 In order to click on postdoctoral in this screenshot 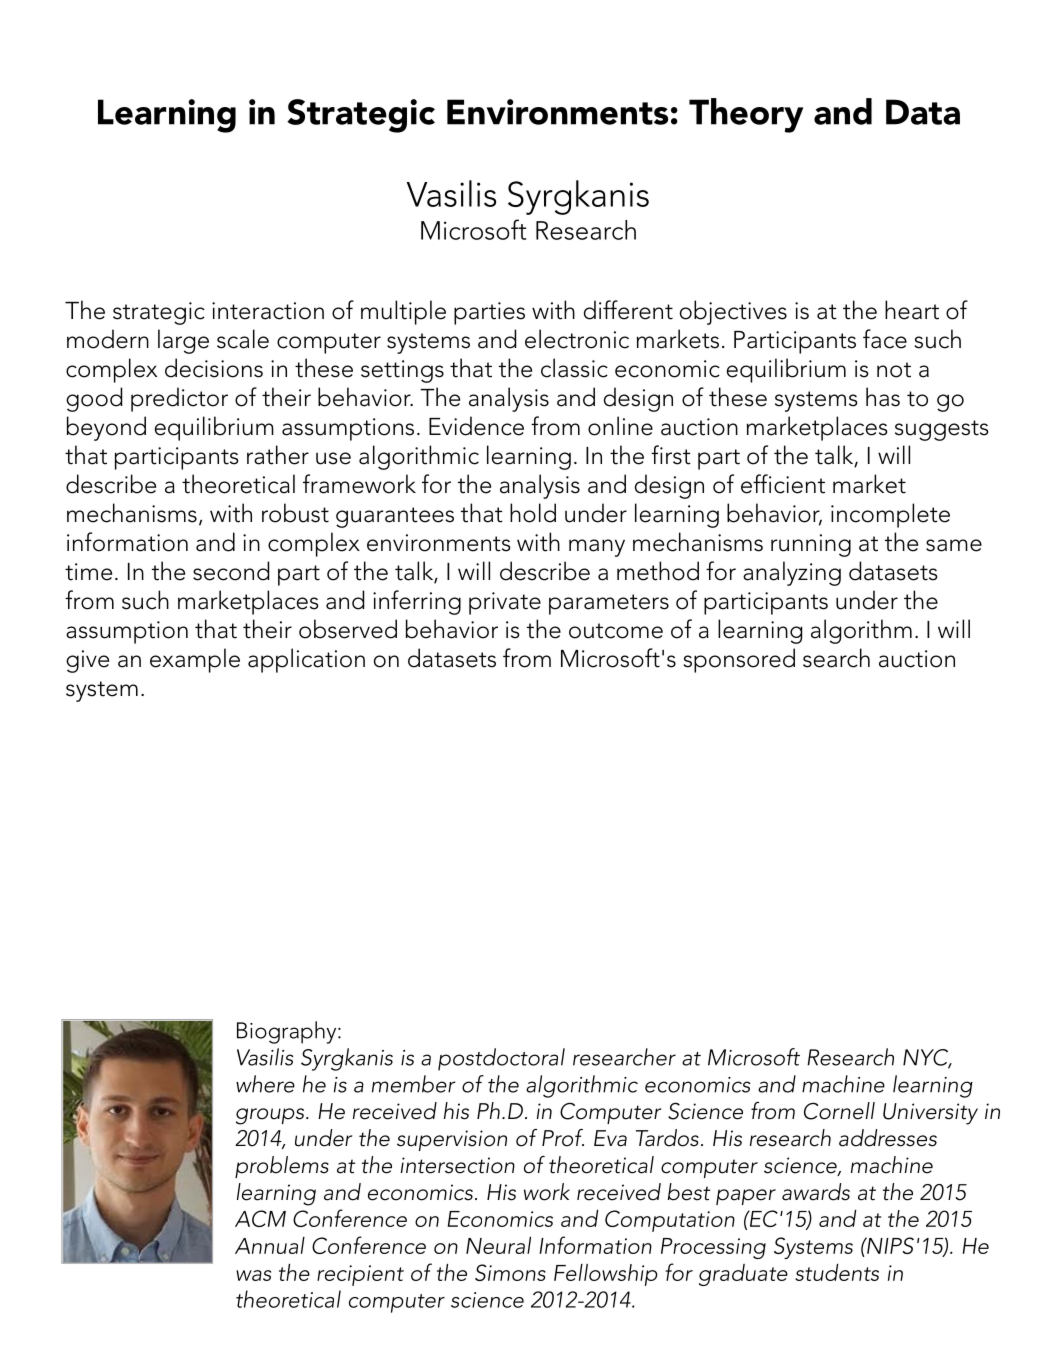, I will do `click(501, 1059)`.
